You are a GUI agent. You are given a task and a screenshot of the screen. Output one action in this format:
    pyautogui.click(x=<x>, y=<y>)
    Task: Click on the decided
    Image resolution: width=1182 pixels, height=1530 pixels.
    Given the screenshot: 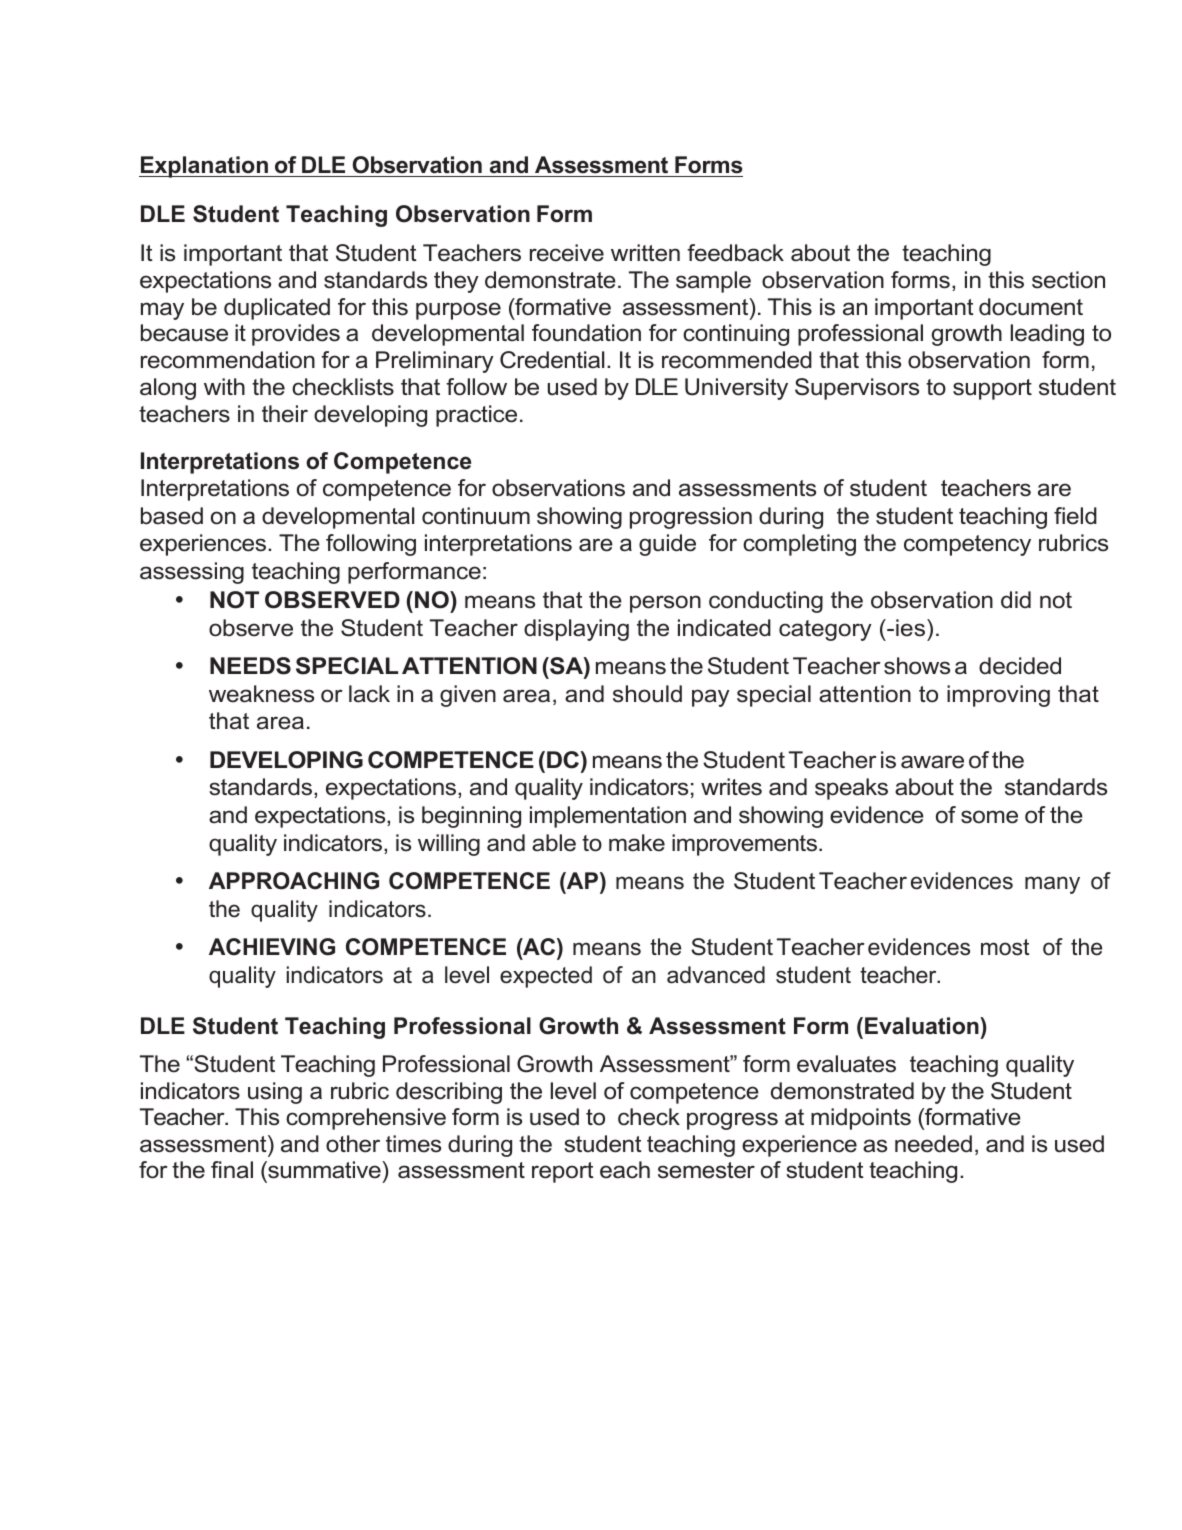 What is the action you would take?
    pyautogui.click(x=1020, y=666)
